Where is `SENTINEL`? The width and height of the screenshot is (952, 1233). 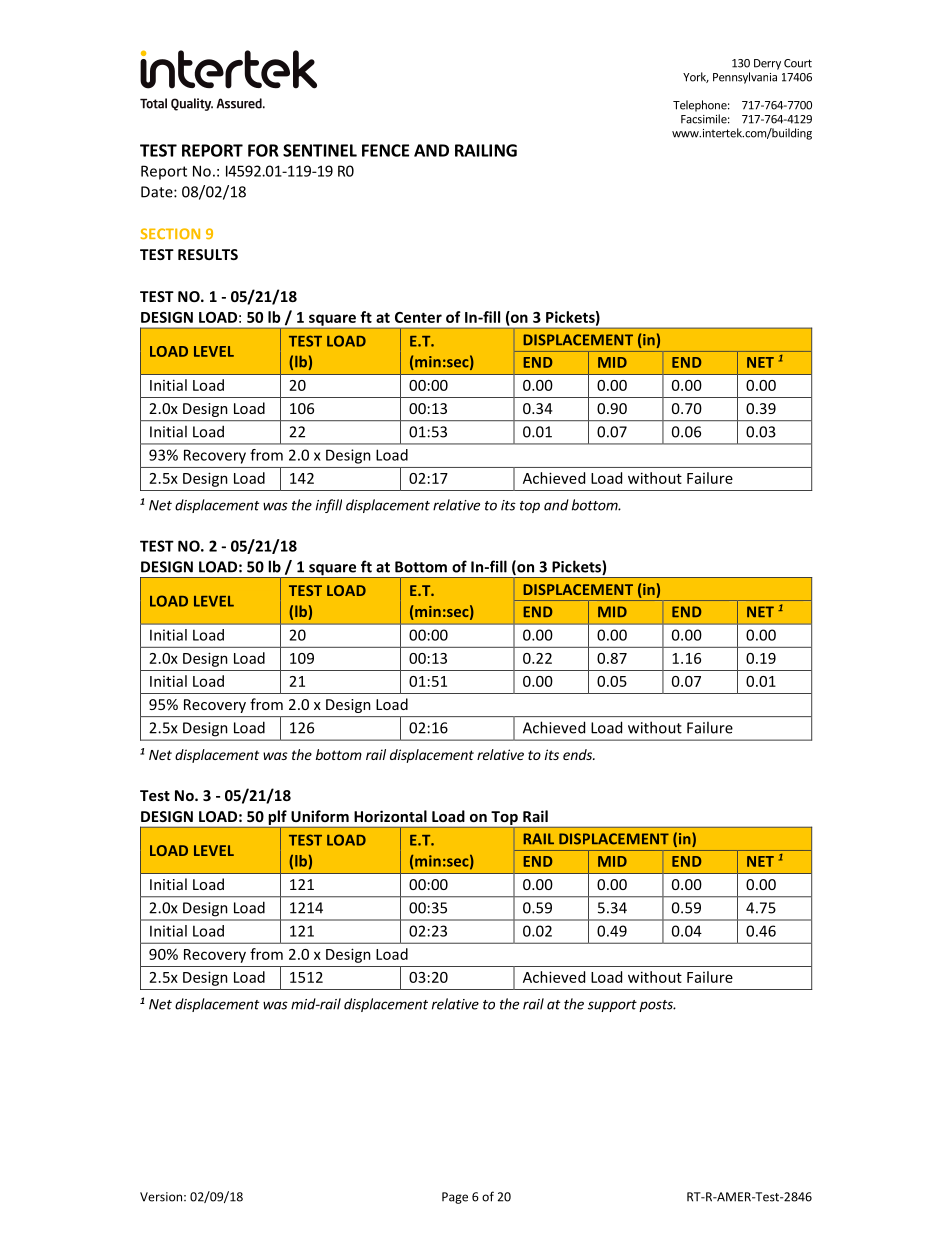
SENTINEL is located at coordinates (320, 150).
